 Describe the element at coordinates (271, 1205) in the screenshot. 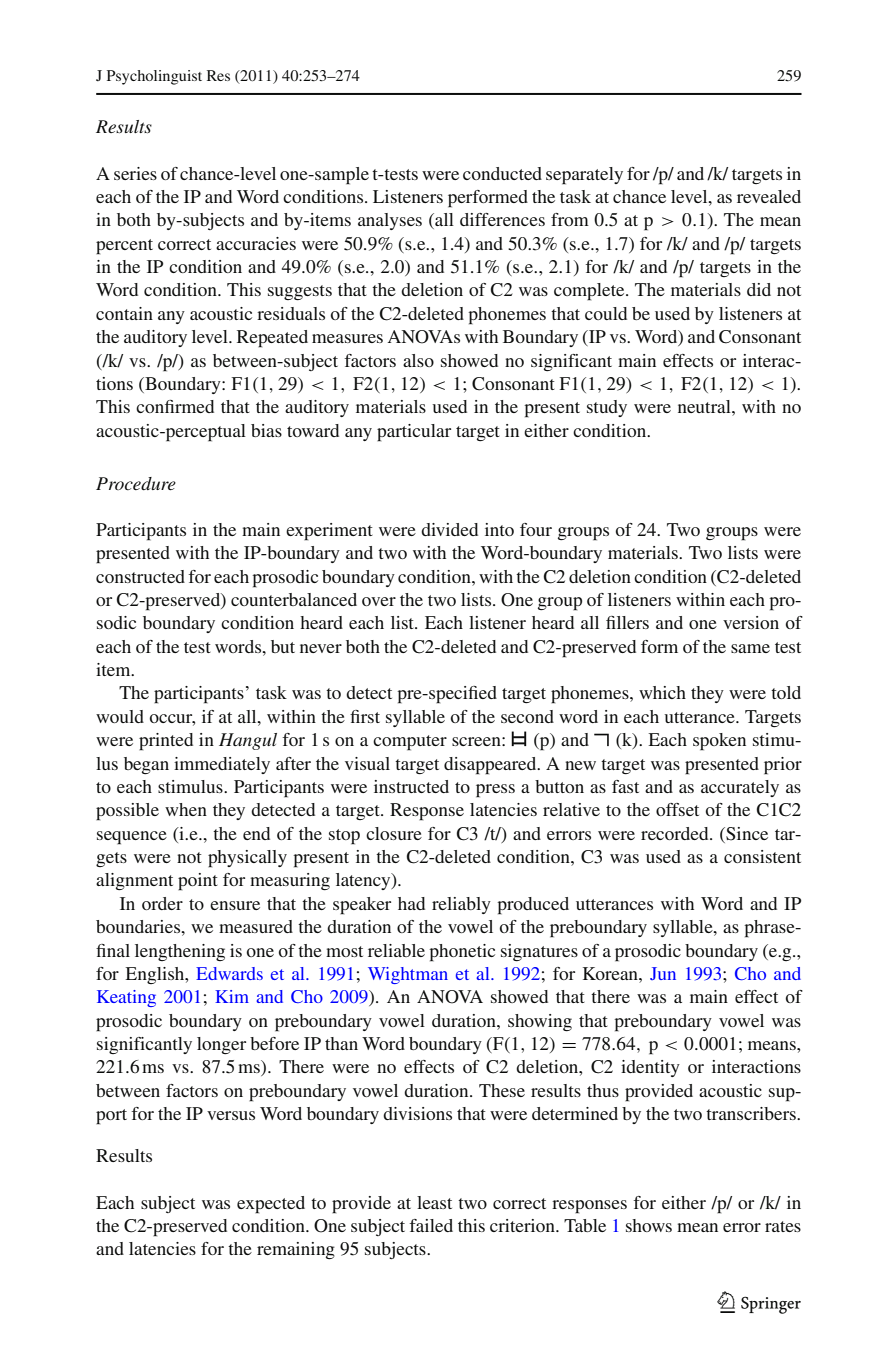

I see `expected` at that location.
